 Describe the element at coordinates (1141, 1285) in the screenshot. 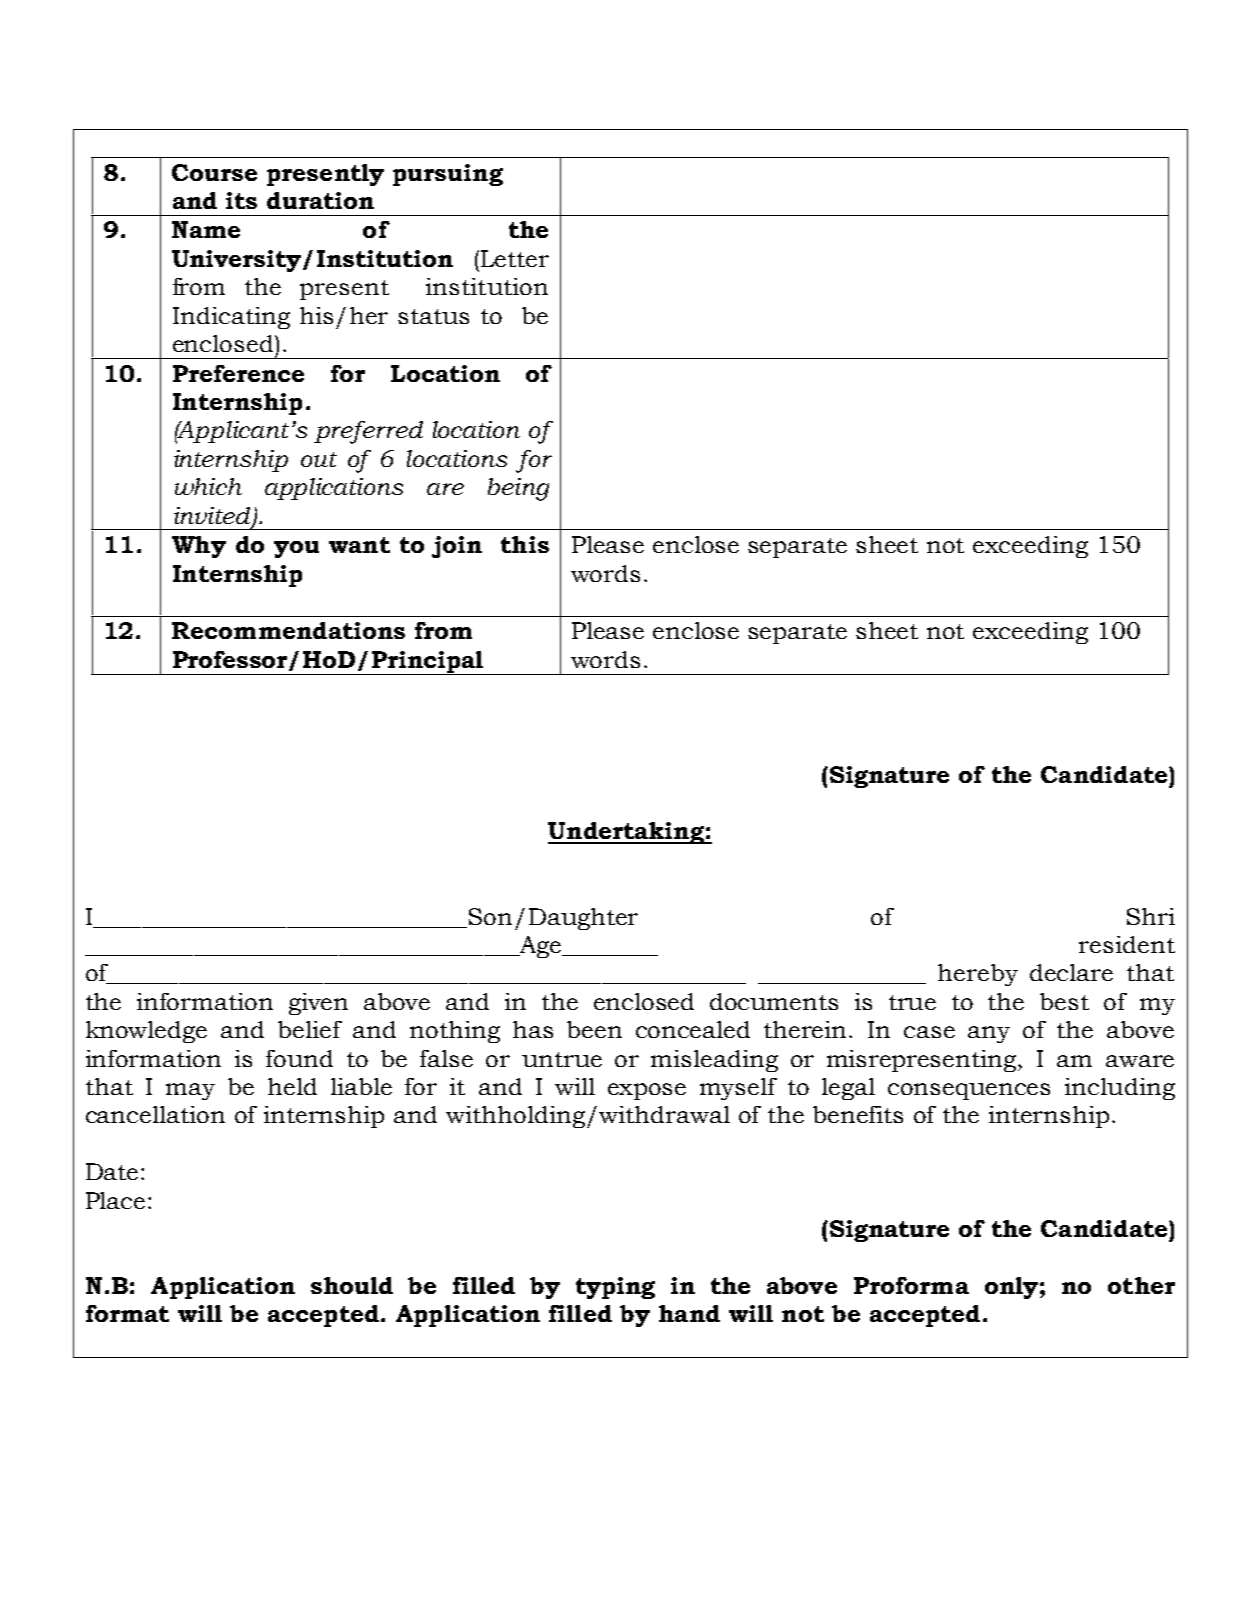

I see `other` at that location.
